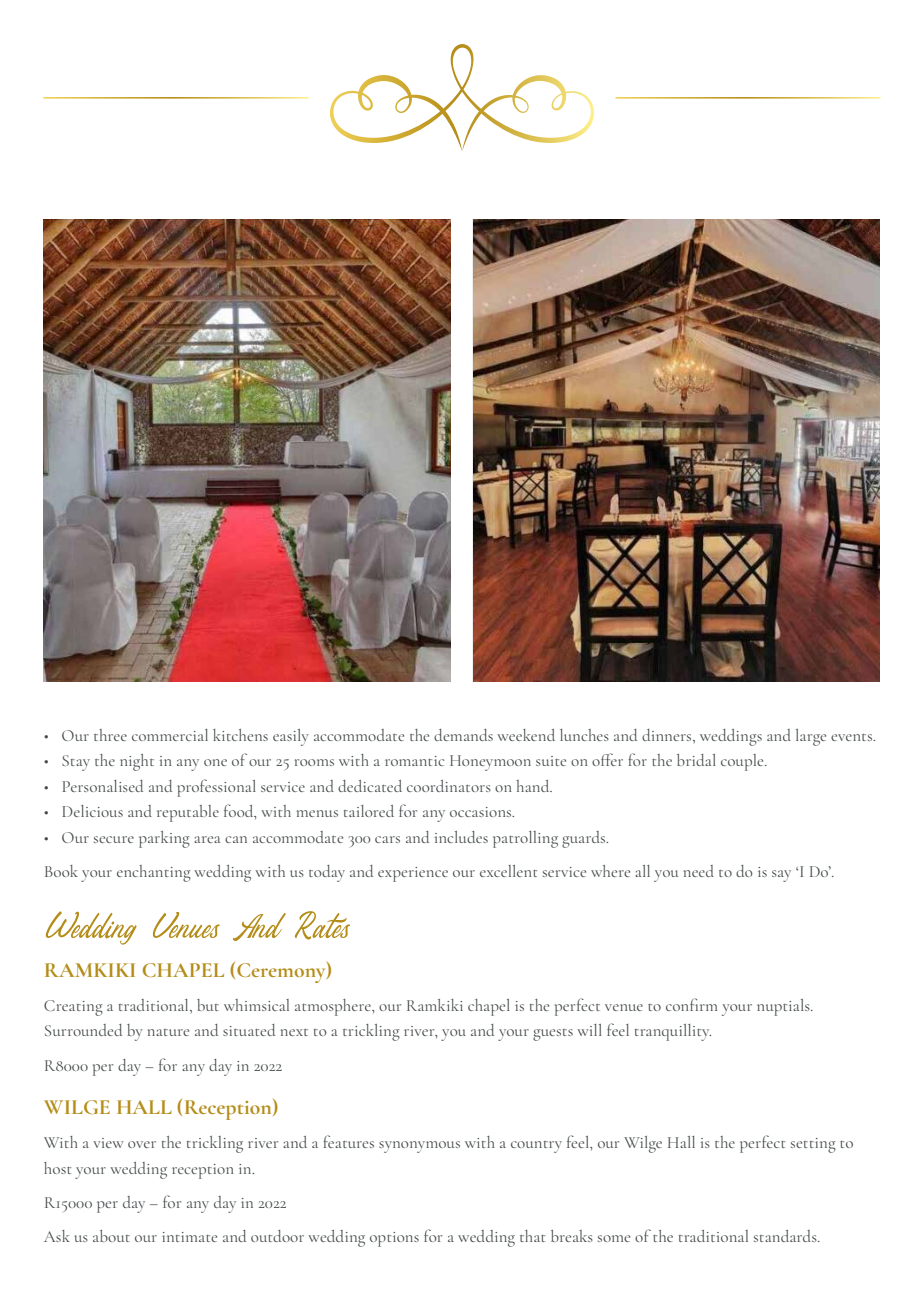  I want to click on but, so click(208, 1005).
